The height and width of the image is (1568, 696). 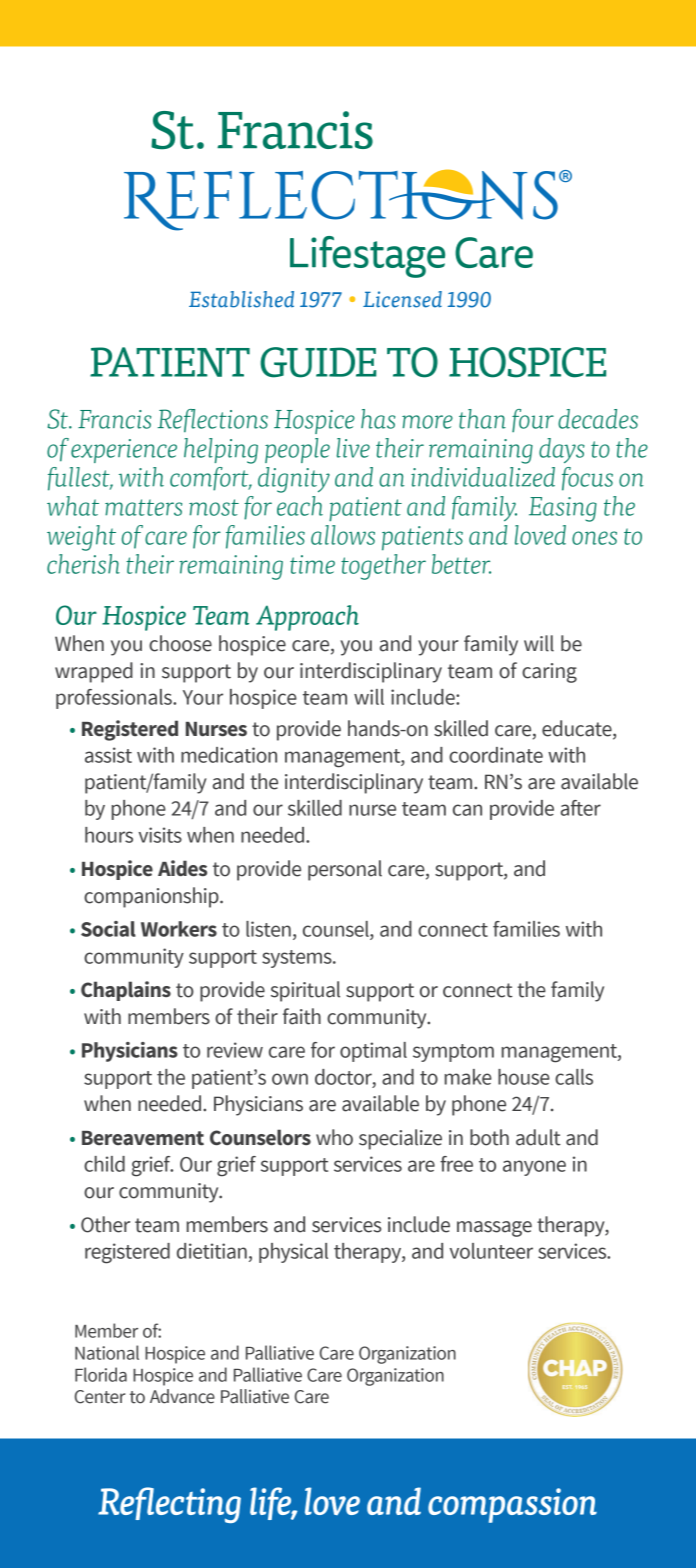 I want to click on choose, so click(x=180, y=643).
